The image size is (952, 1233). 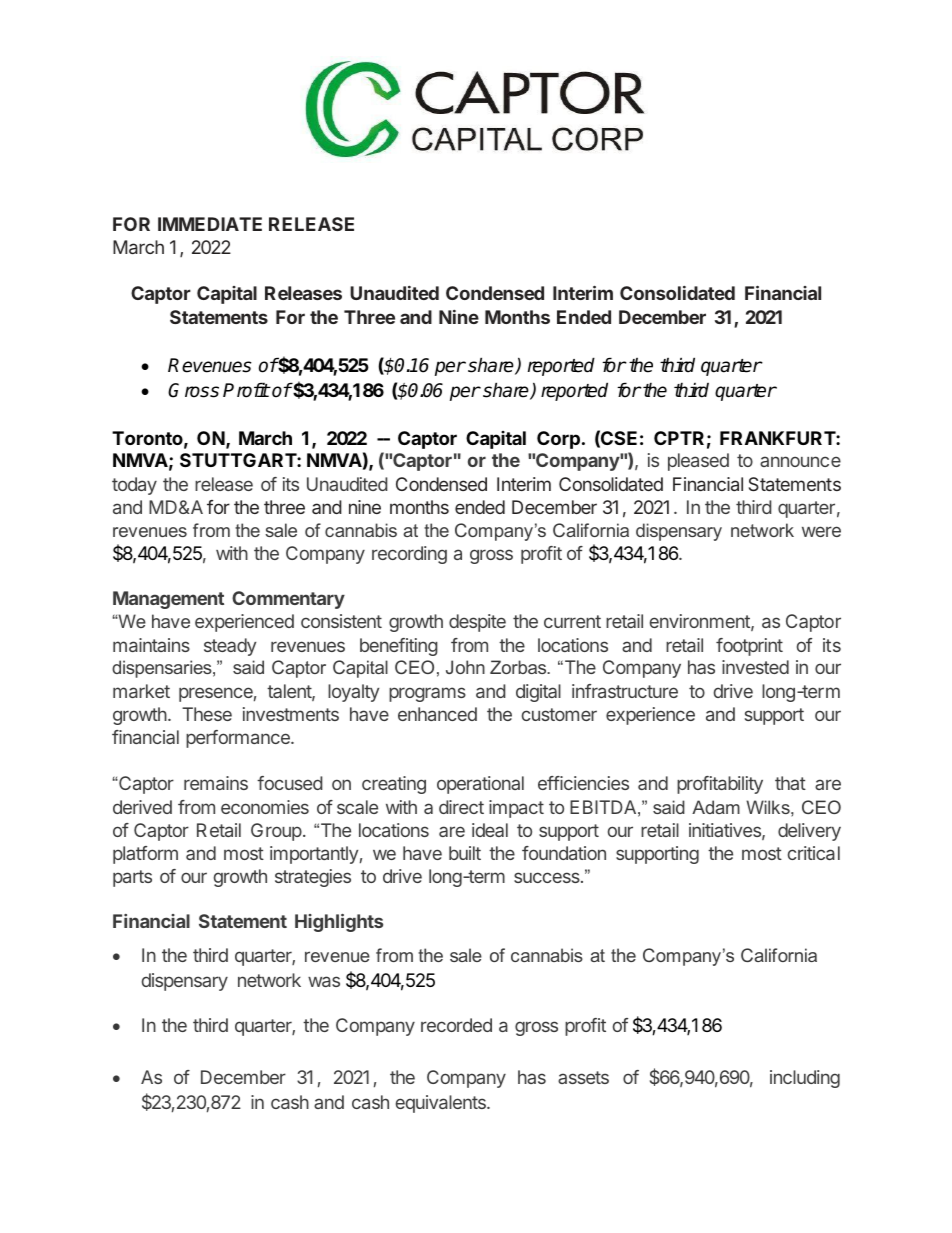 I want to click on was, so click(x=324, y=981).
